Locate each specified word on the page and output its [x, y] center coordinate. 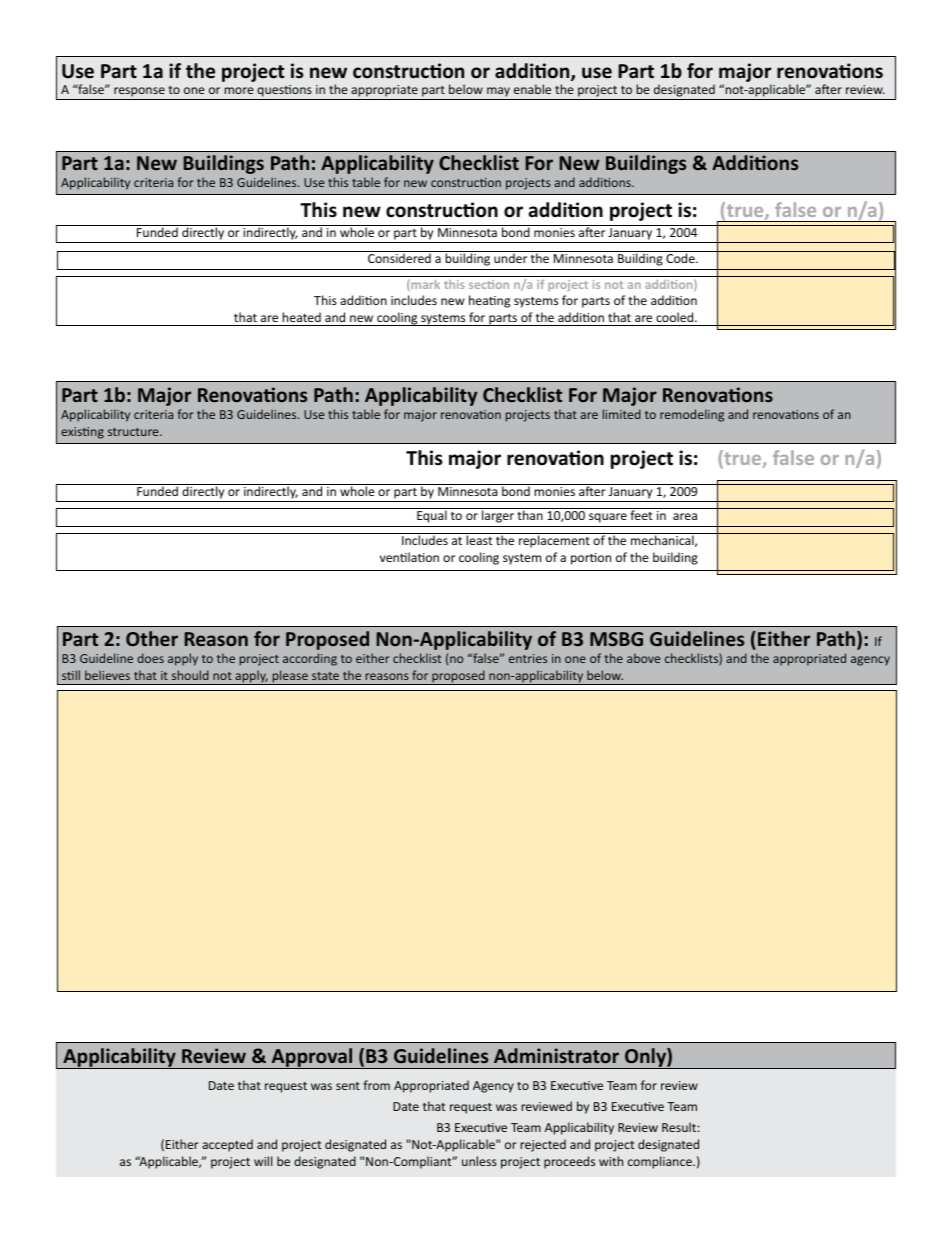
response [139, 93]
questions [284, 92]
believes [107, 675]
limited [622, 414]
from [376, 1085]
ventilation [409, 557]
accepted [227, 1145]
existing [82, 433]
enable [532, 89]
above [643, 658]
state [325, 676]
